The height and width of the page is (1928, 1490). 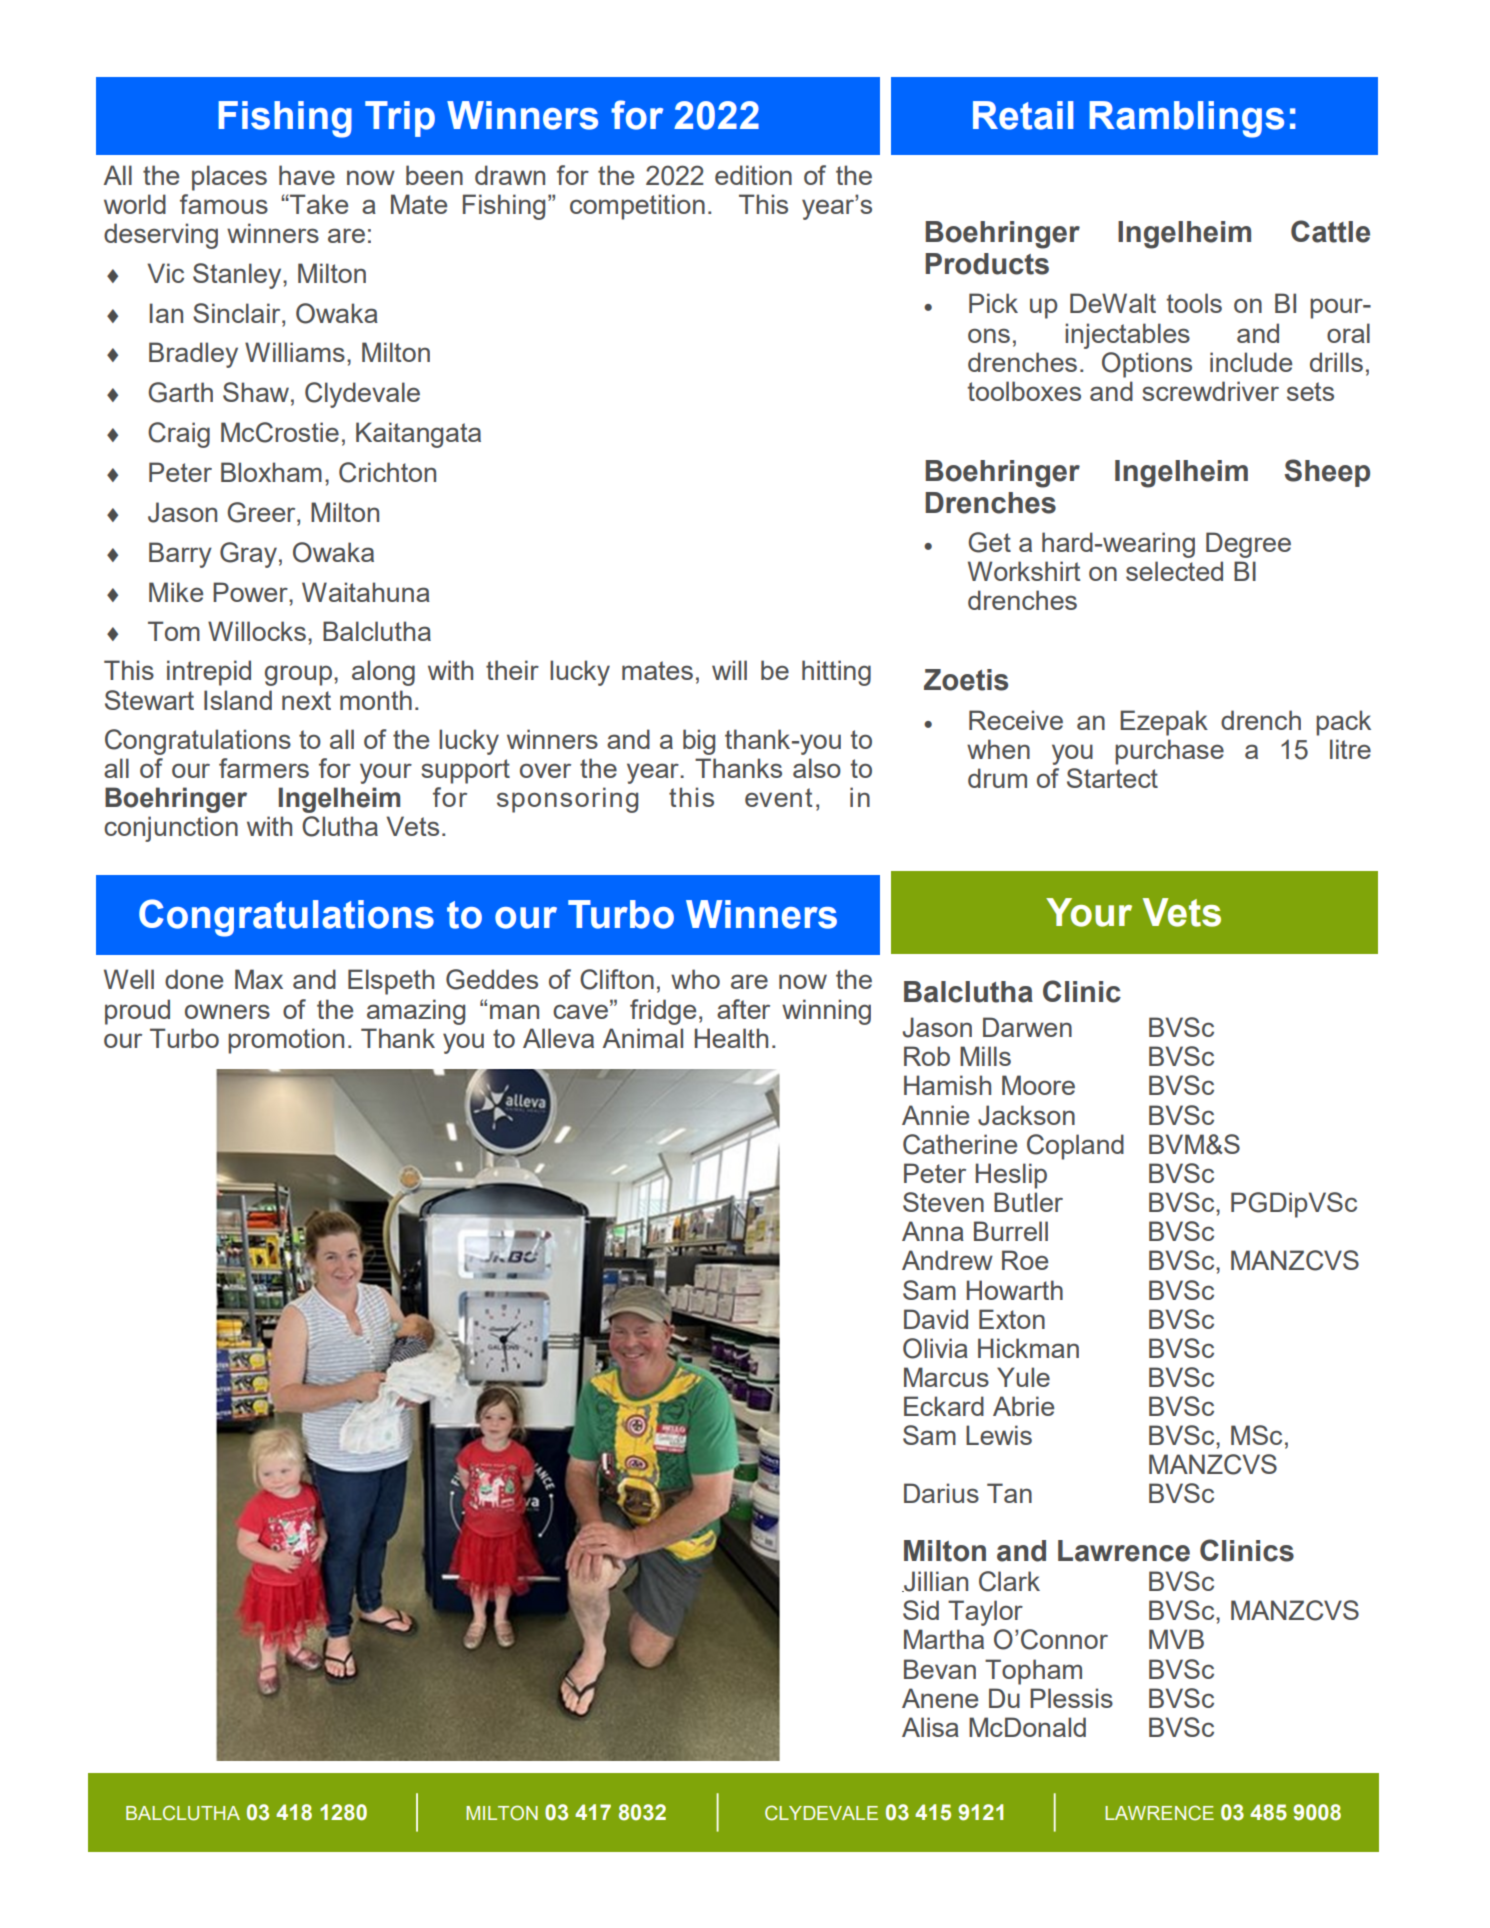 I want to click on who, so click(x=695, y=979).
